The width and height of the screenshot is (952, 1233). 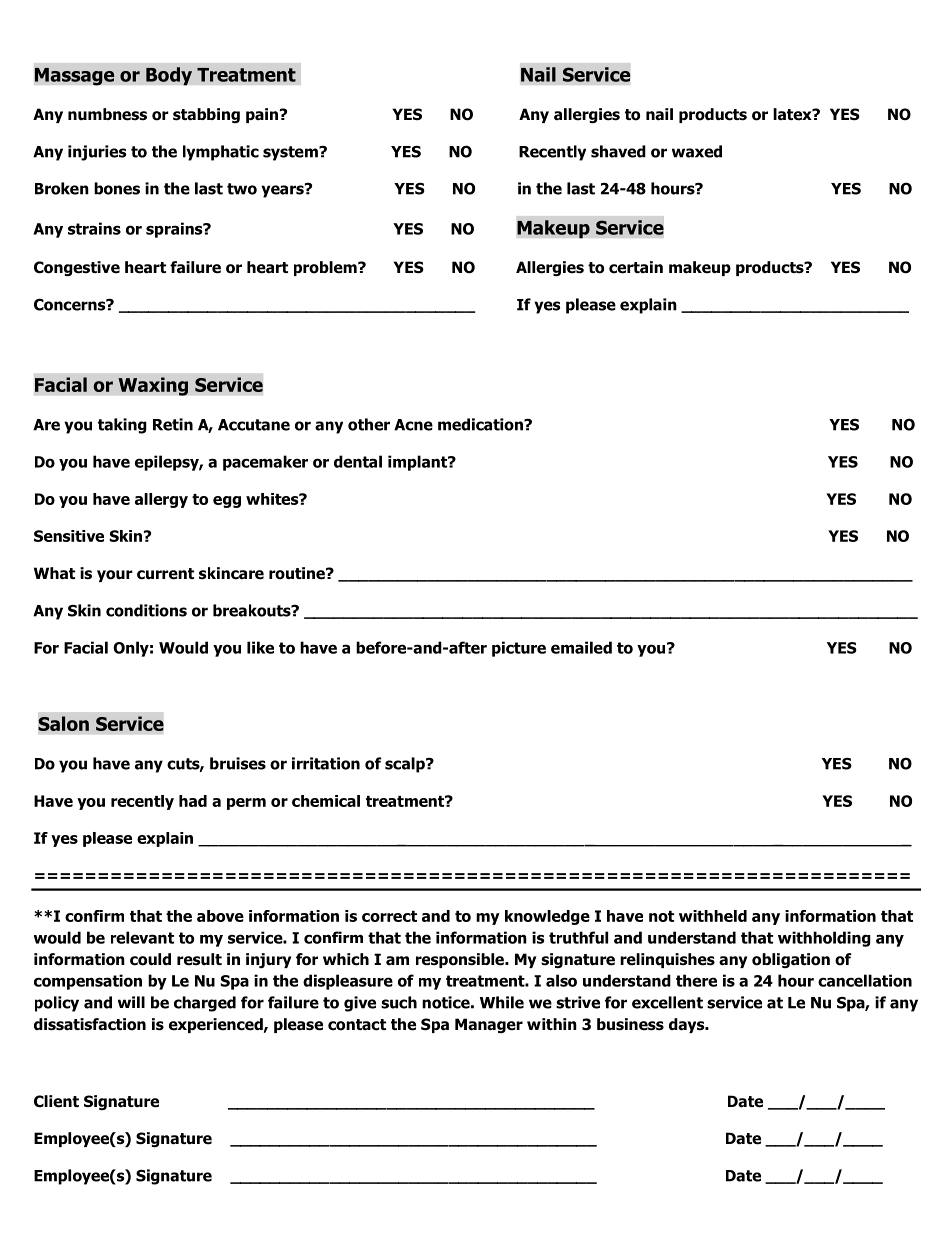 What do you see at coordinates (581, 647) in the screenshot?
I see `emailed` at bounding box center [581, 647].
